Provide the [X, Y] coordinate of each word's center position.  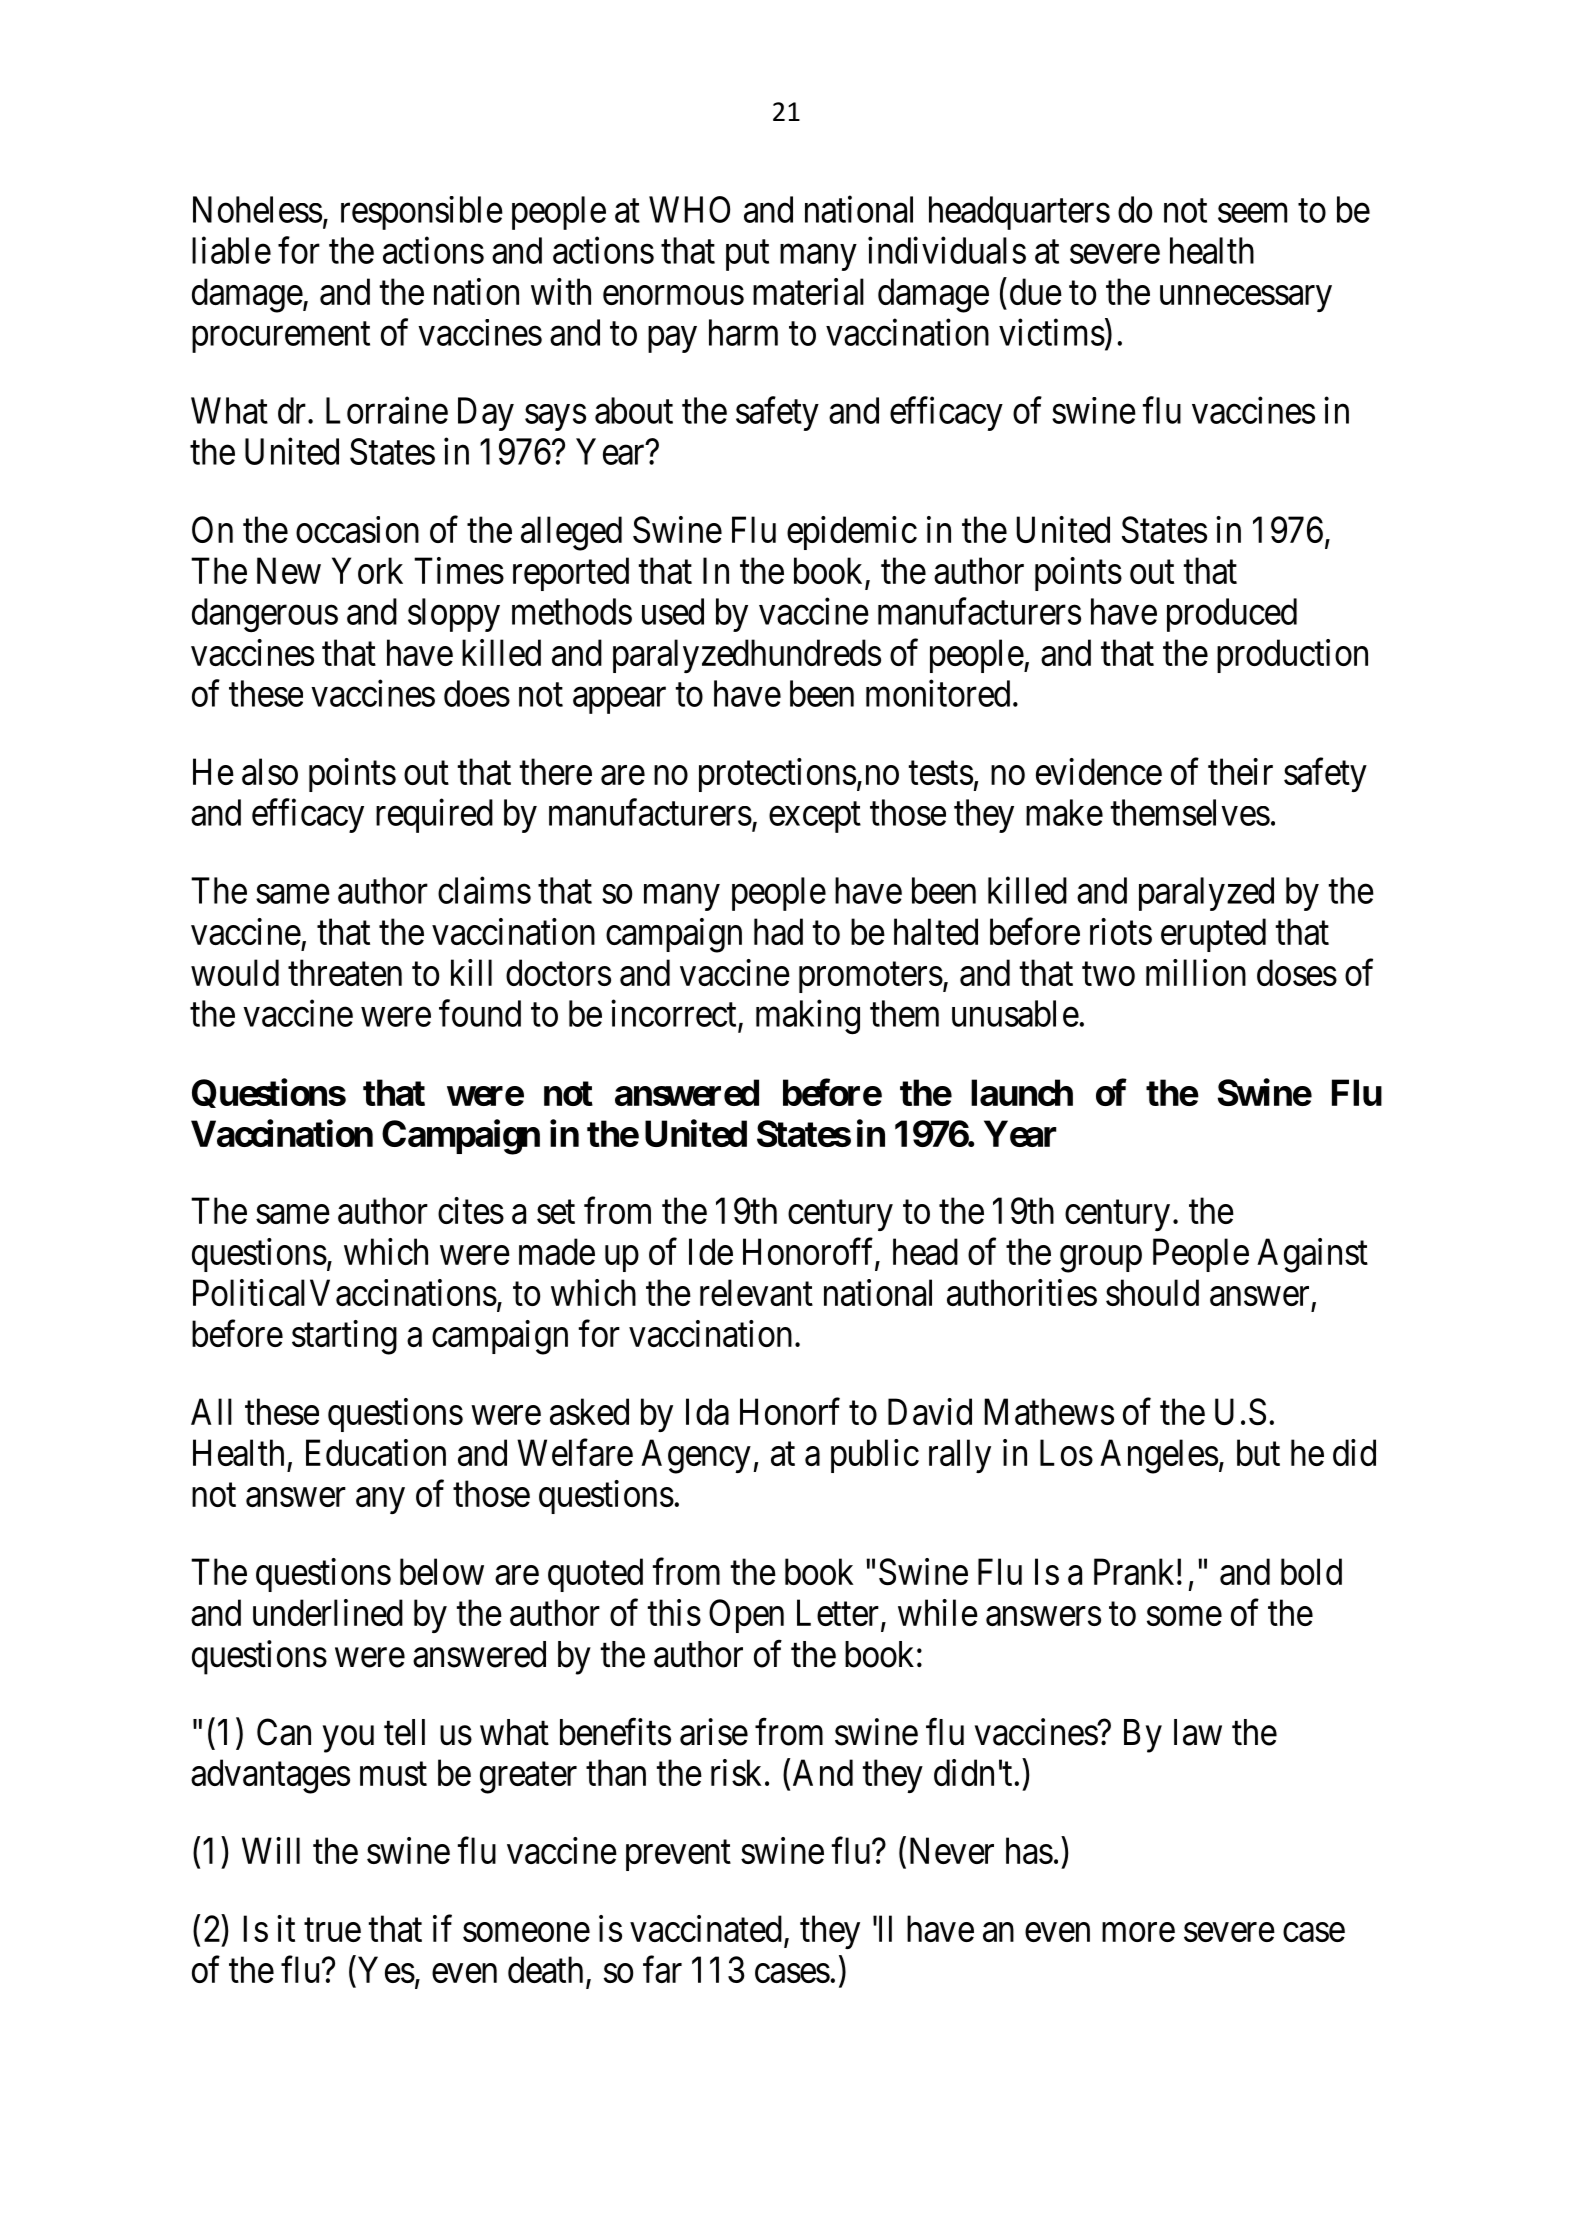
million [1196, 972]
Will [271, 1850]
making [808, 1017]
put [747, 255]
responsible [422, 213]
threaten [345, 972]
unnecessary [1246, 299]
